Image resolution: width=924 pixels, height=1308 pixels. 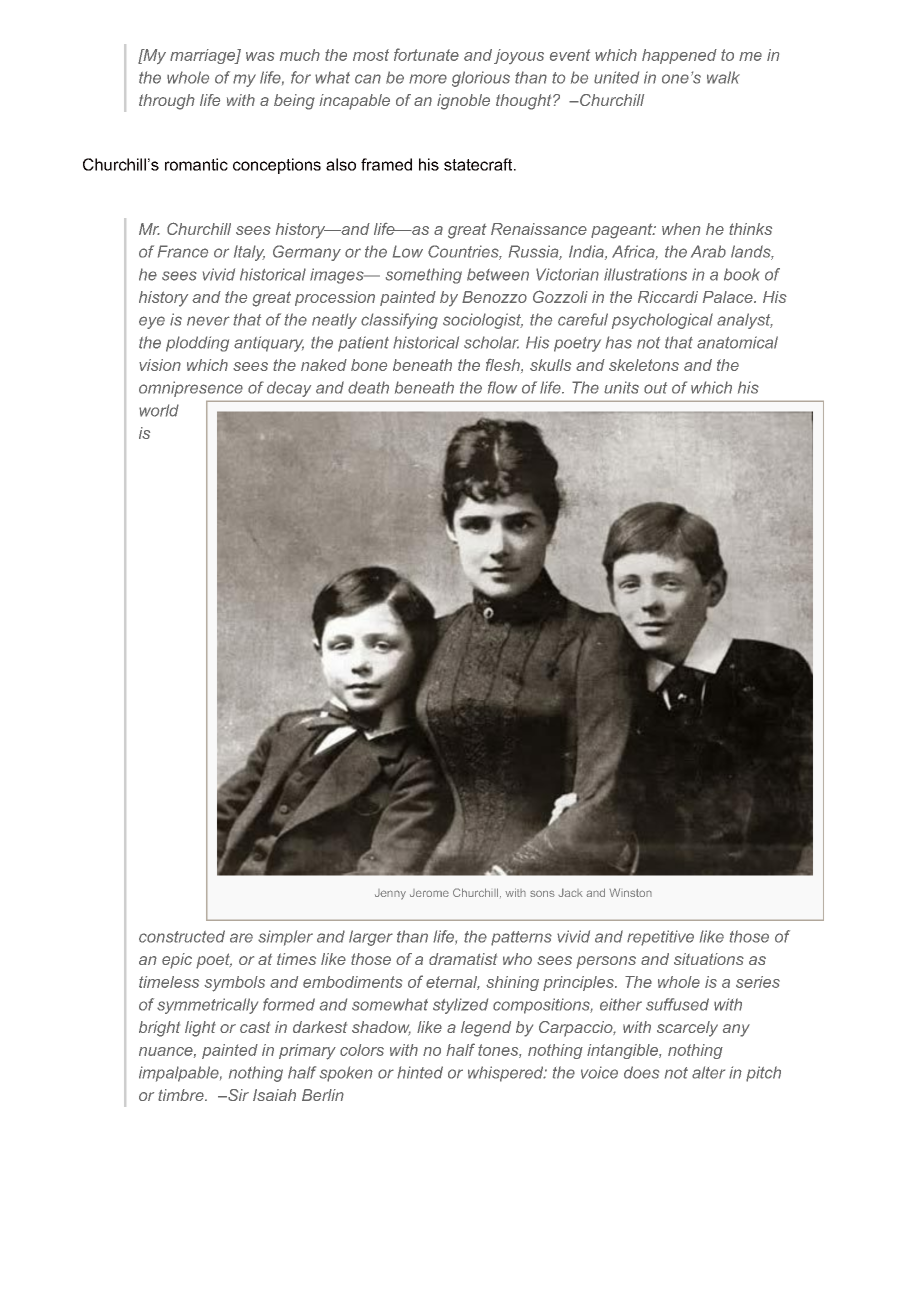 I want to click on something, so click(x=424, y=276).
